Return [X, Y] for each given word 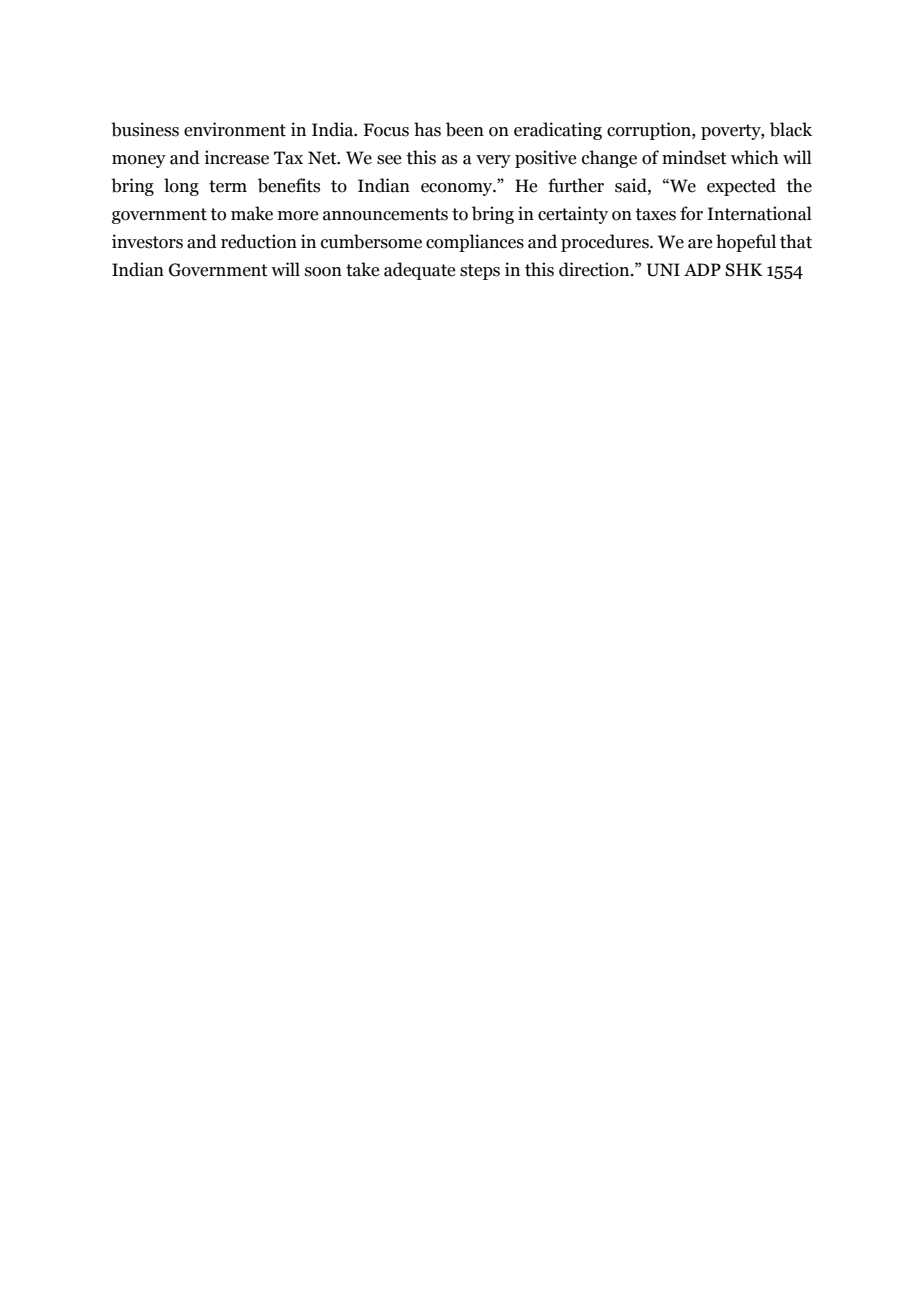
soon [323, 272]
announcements [385, 214]
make [252, 213]
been [465, 129]
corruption [650, 131]
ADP [702, 269]
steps [480, 272]
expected [741, 187]
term [228, 186]
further [576, 185]
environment [235, 129]
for [691, 213]
